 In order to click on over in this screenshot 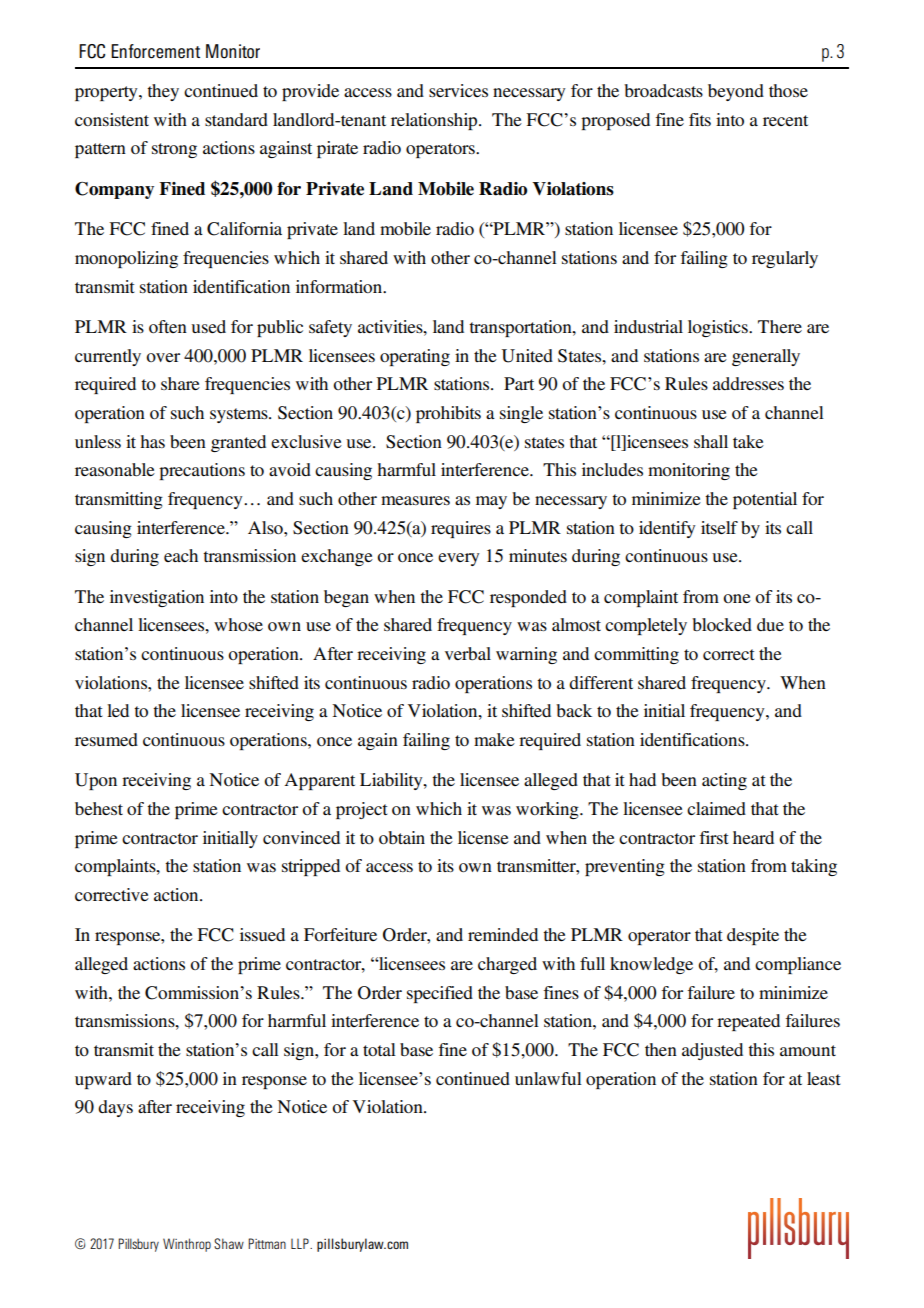, I will do `click(163, 357)`.
